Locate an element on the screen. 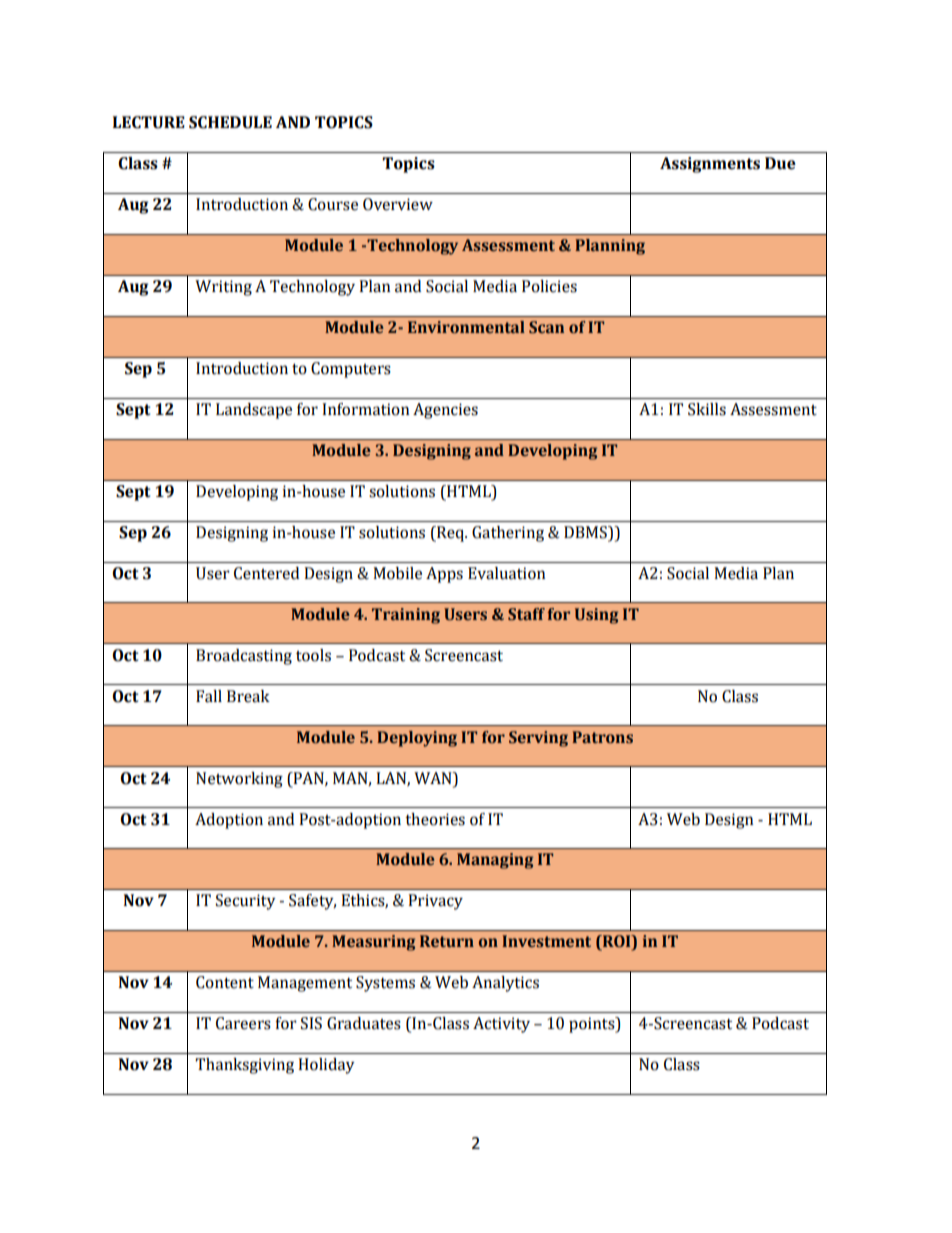 This screenshot has width=952, height=1233. Networking is located at coordinates (239, 780).
